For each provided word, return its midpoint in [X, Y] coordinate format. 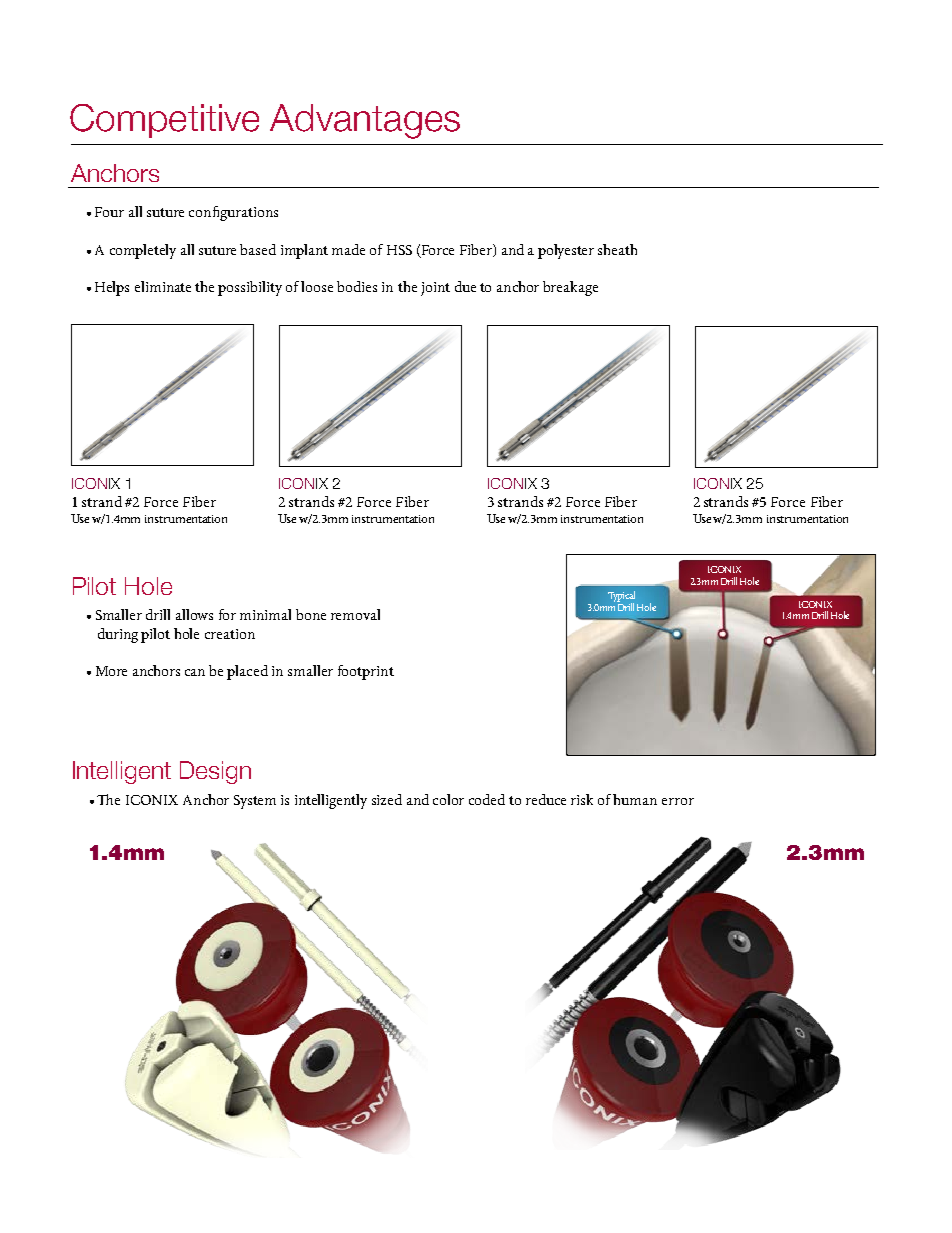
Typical [621, 597]
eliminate [163, 286]
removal [355, 614]
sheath [617, 249]
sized [387, 799]
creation [230, 634]
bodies [357, 286]
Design [215, 772]
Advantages [365, 121]
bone [311, 614]
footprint [366, 672]
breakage [570, 288]
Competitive [164, 121]
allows [194, 614]
